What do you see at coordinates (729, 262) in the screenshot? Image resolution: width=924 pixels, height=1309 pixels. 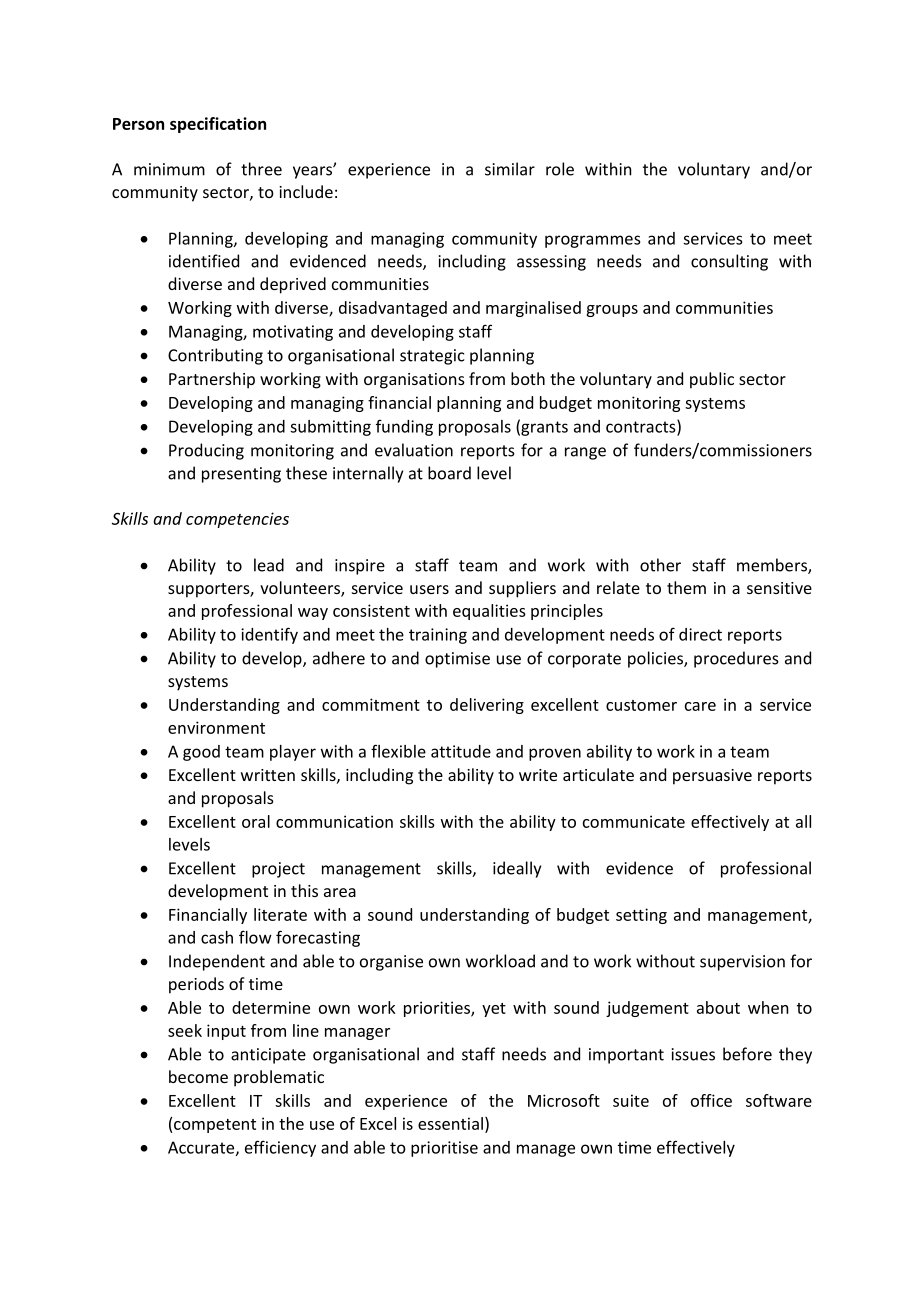 I see `consulting` at bounding box center [729, 262].
